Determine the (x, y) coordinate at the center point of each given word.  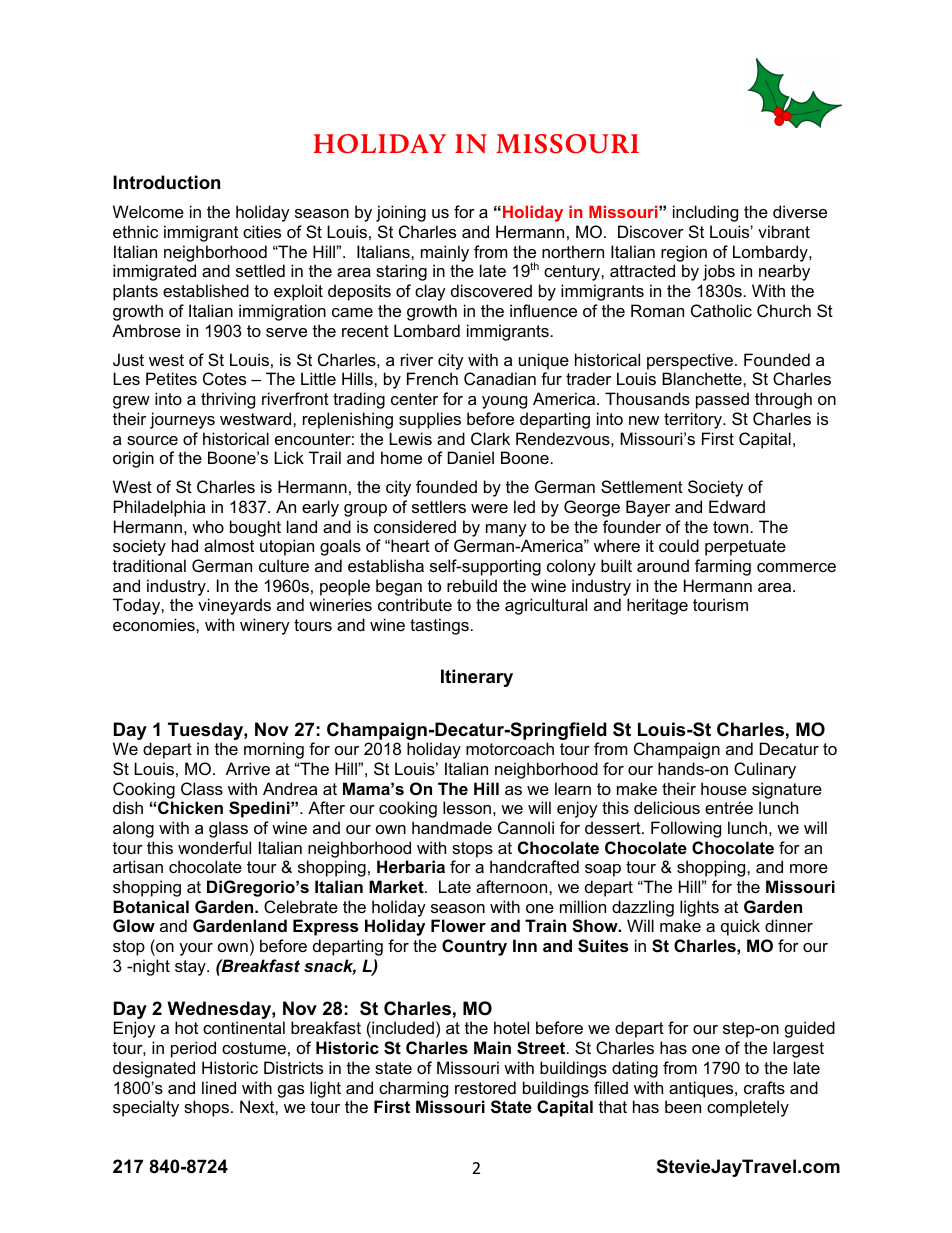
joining (401, 213)
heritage (657, 606)
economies (155, 624)
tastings (439, 626)
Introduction (166, 182)
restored (485, 1087)
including (705, 213)
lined (219, 1087)
